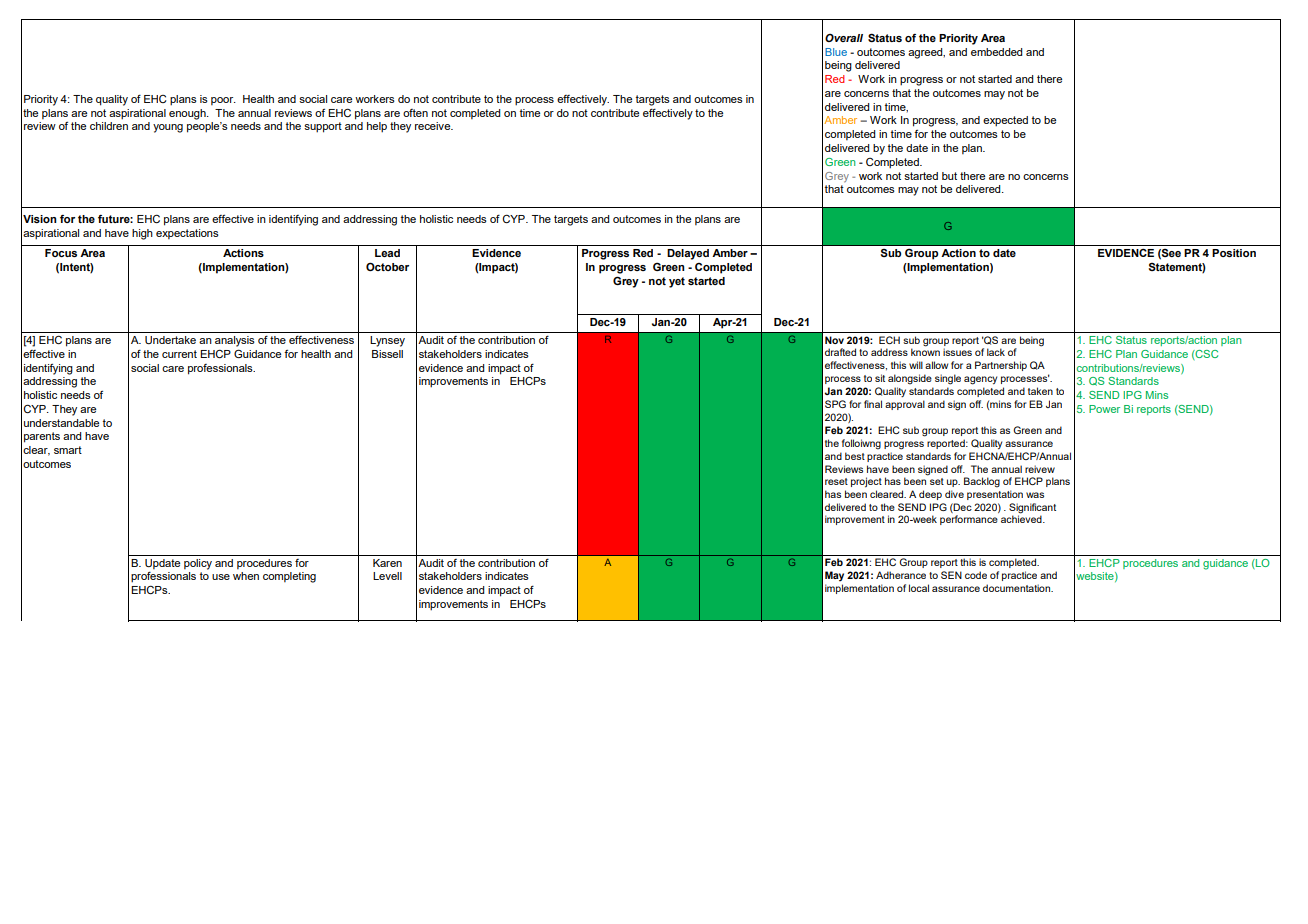  Describe the element at coordinates (61, 423) in the document. I see `understandable` at that location.
